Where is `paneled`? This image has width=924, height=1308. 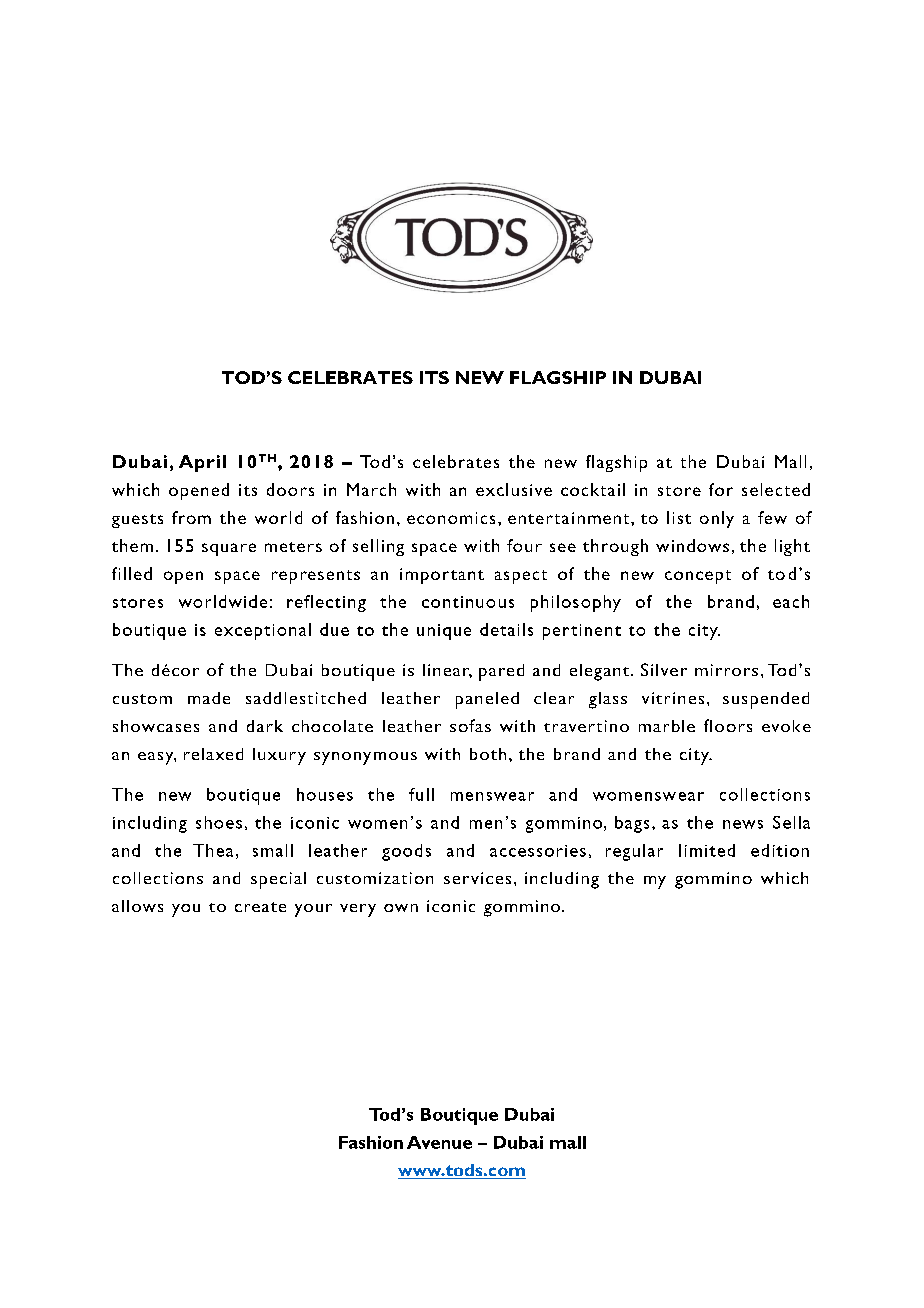
paneled is located at coordinates (487, 700).
